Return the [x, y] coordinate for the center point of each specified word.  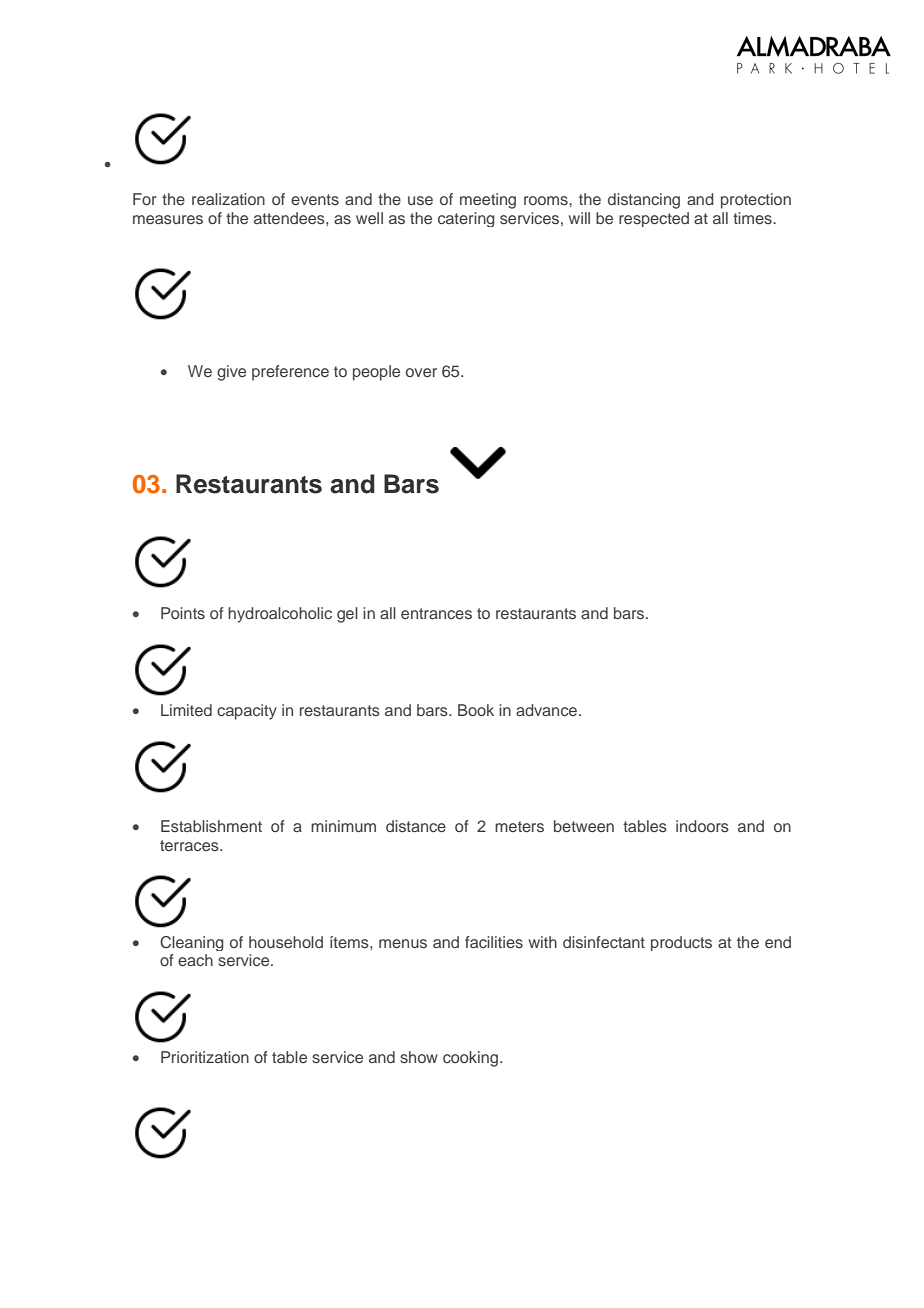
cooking [470, 1059]
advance [548, 710]
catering [466, 219]
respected [654, 219]
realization [228, 199]
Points [183, 613]
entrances [436, 613]
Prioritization [205, 1057]
